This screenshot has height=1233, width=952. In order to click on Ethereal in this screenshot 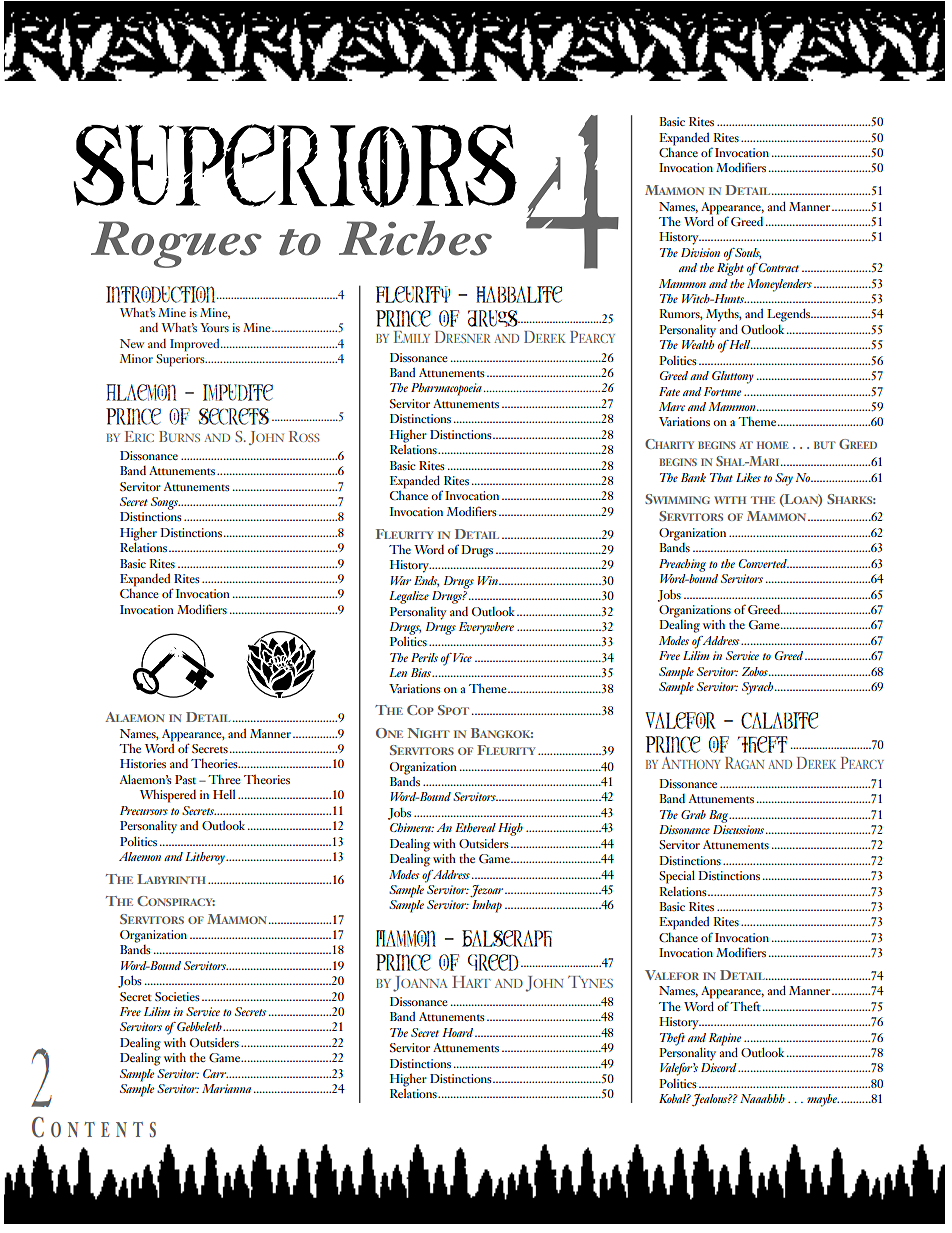, I will do `click(475, 827)`.
